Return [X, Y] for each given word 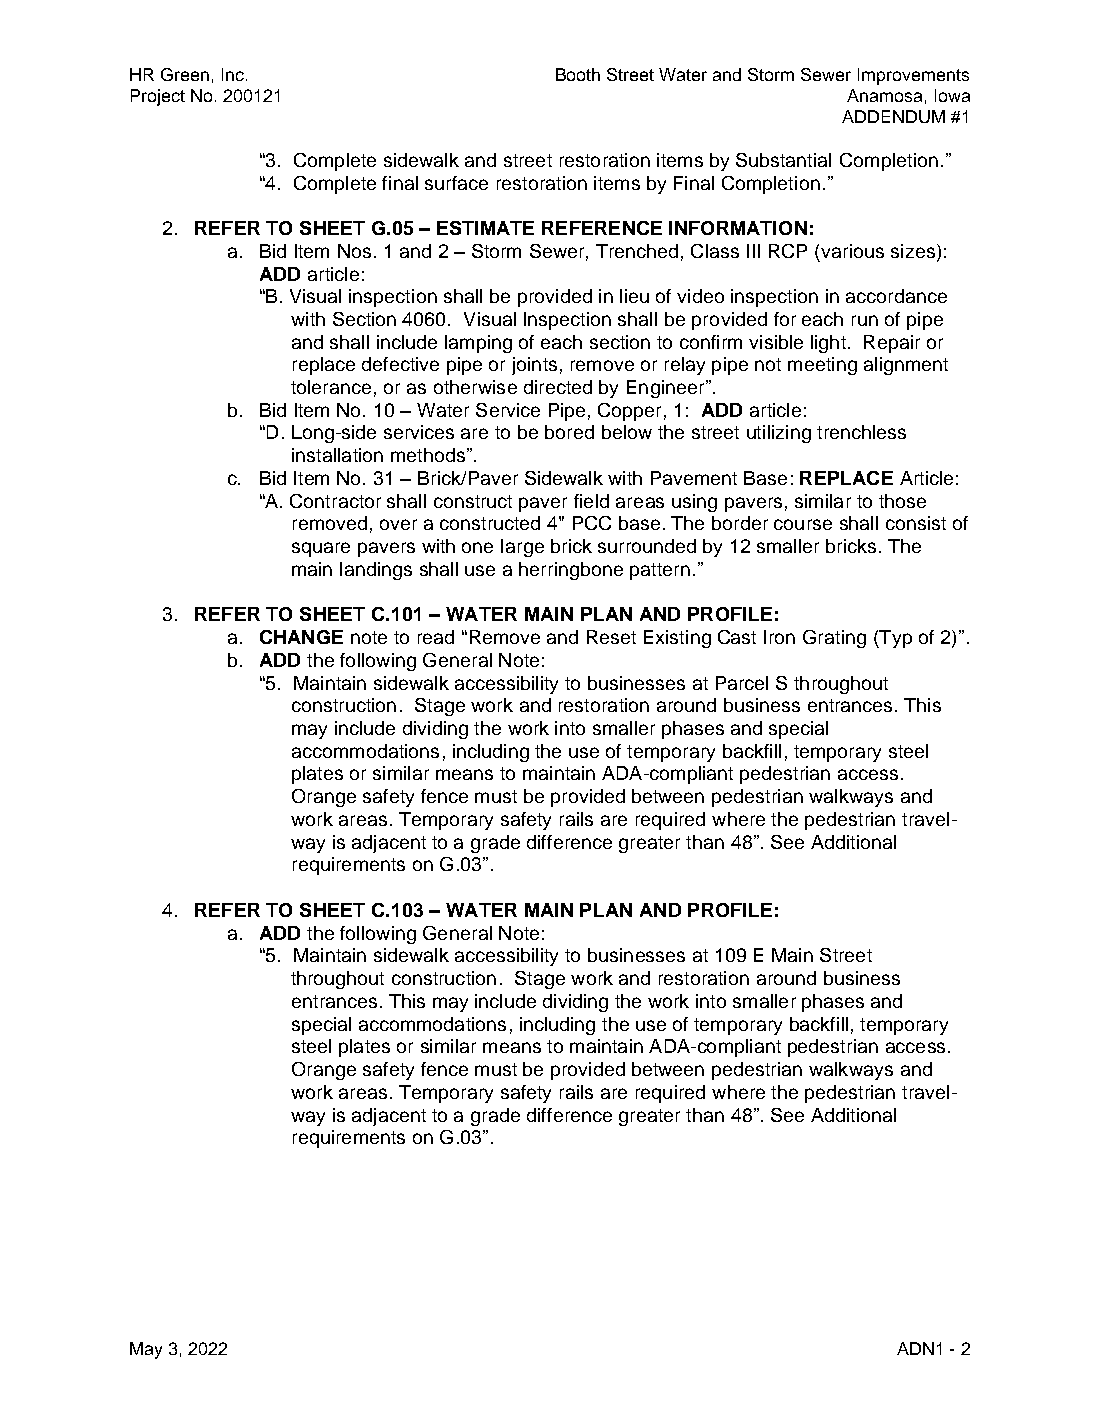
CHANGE [301, 637]
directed [558, 387]
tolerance [331, 387]
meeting [822, 366]
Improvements [913, 76]
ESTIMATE [485, 228]
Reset [611, 637]
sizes [913, 251]
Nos [354, 251]
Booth [578, 74]
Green [185, 74]
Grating [834, 639]
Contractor [335, 501]
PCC [592, 523]
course [803, 524]
